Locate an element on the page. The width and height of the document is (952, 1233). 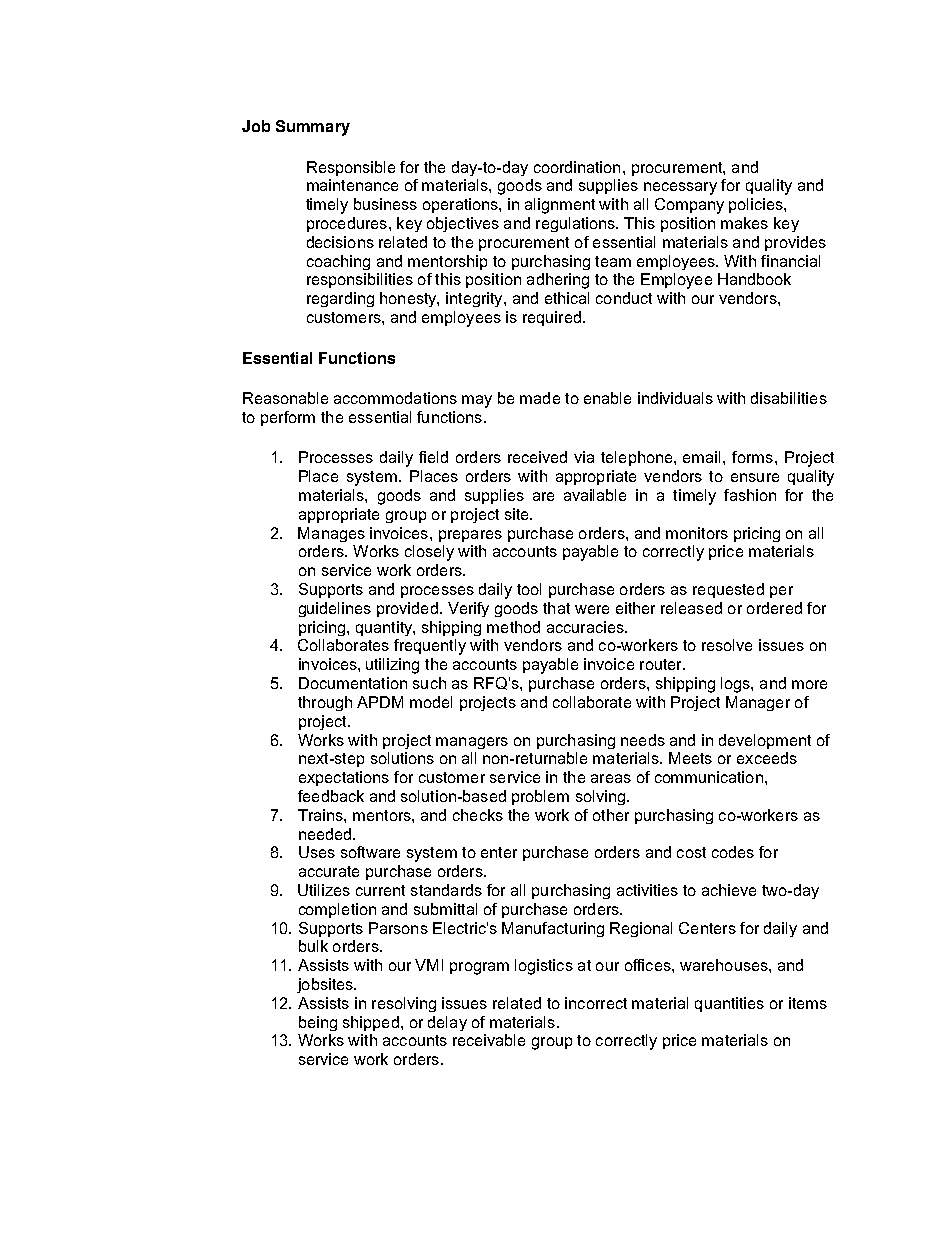
incorrect is located at coordinates (596, 1003).
